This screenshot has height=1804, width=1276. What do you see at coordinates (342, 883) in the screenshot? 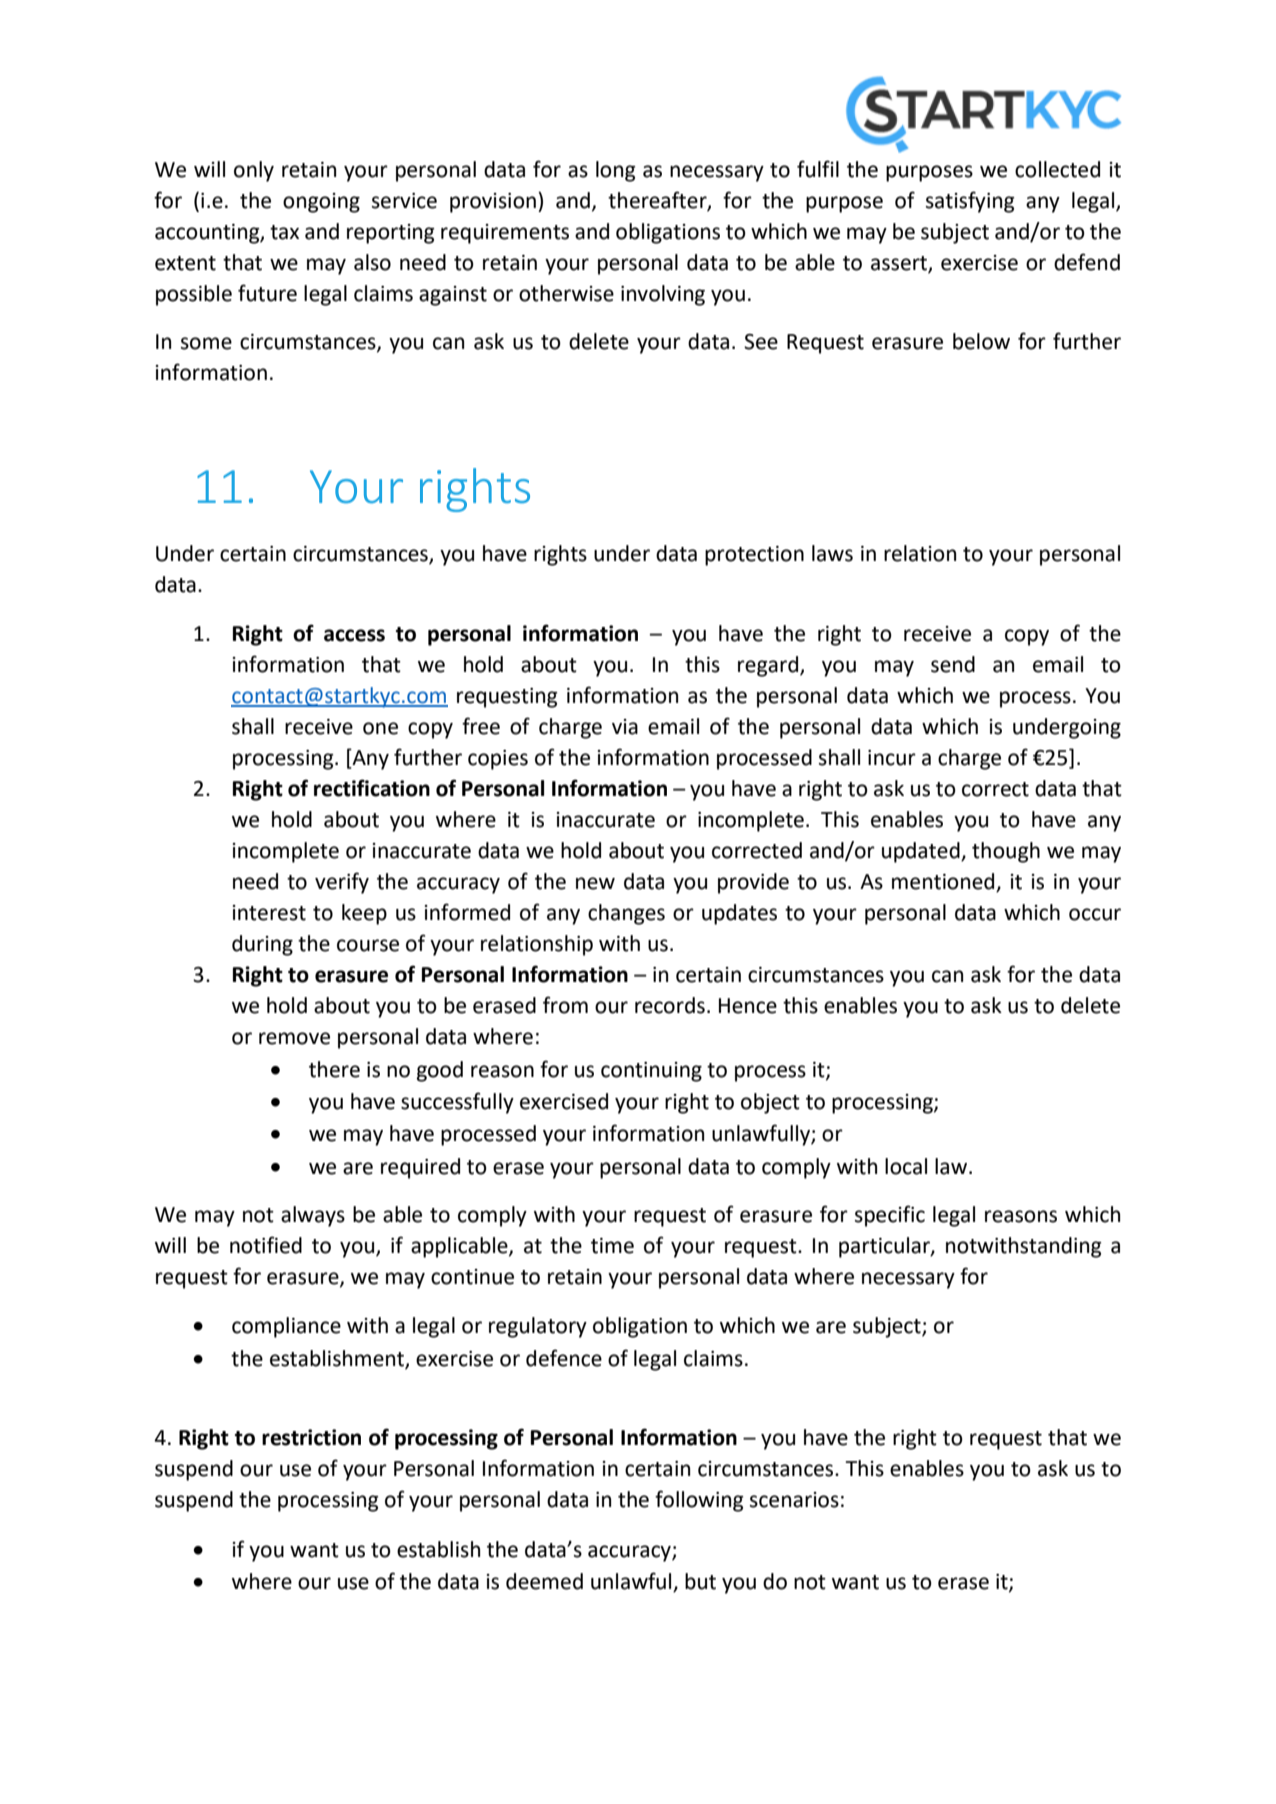
I see `verify` at bounding box center [342, 883].
